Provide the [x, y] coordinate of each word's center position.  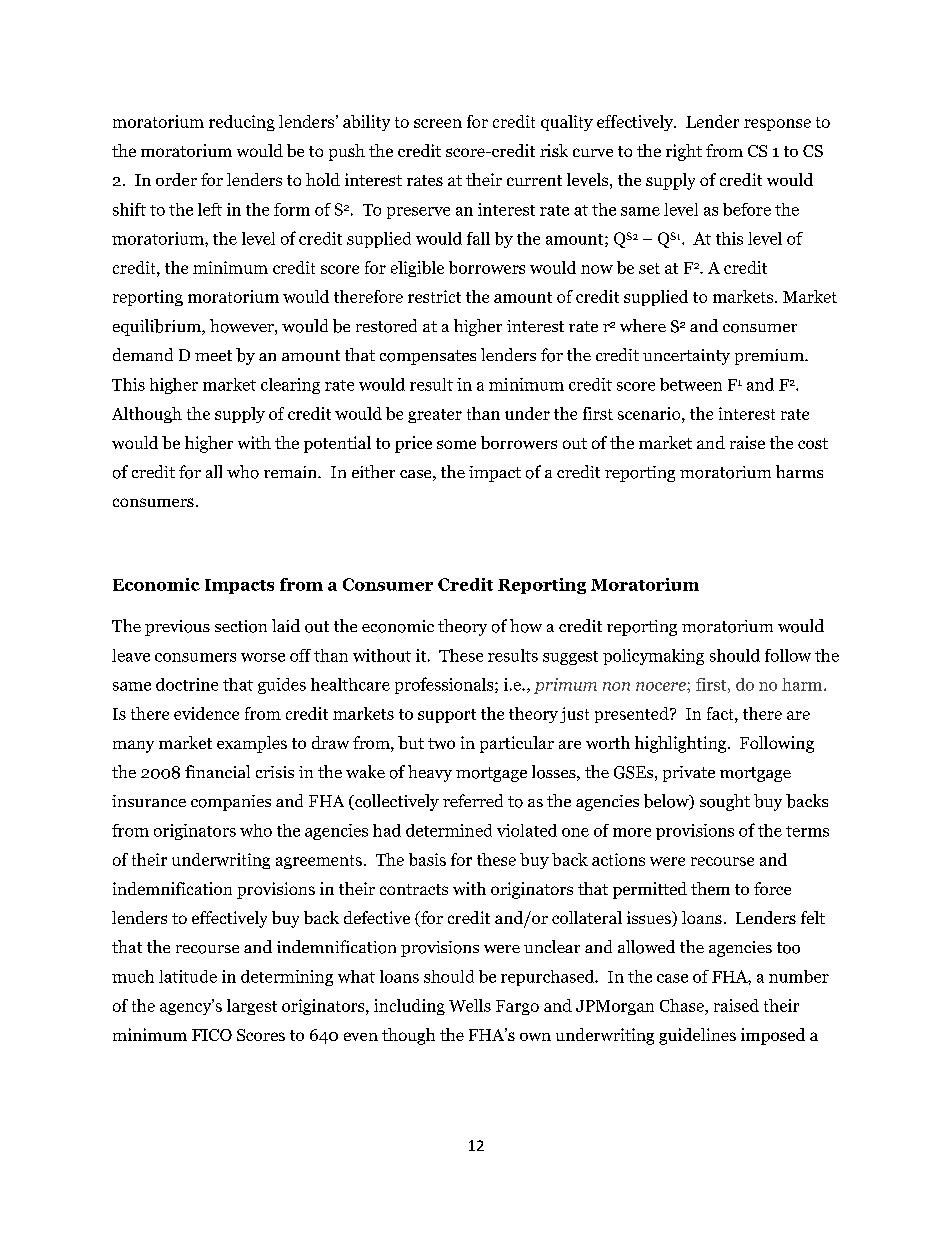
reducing [242, 123]
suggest [570, 658]
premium [770, 357]
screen [438, 123]
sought [725, 802]
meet [213, 355]
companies [231, 803]
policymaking [653, 657]
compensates [428, 357]
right [684, 152]
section [241, 626]
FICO [212, 1035]
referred [473, 800]
